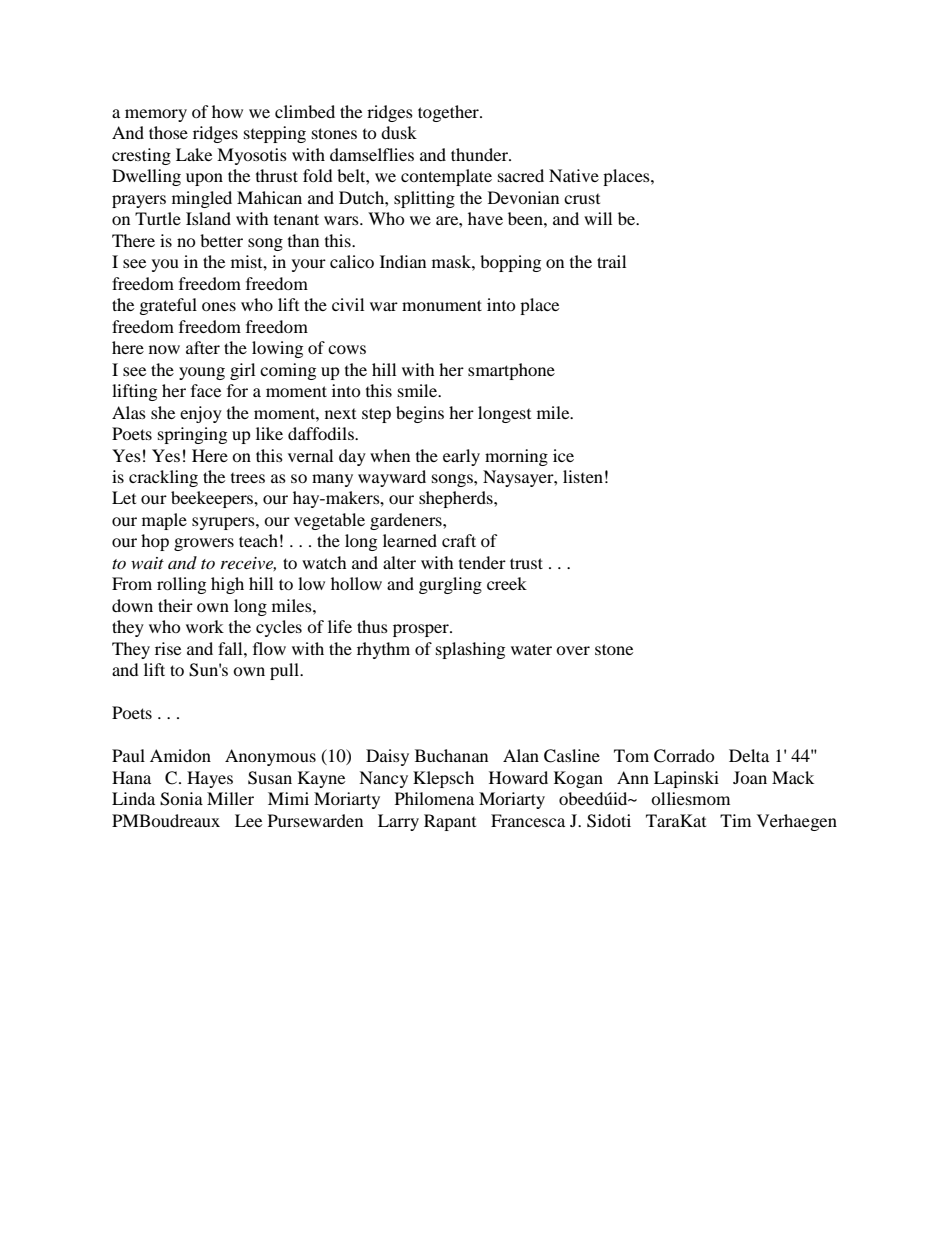 This document has width=952, height=1233. What do you see at coordinates (461, 457) in the document?
I see `early` at bounding box center [461, 457].
